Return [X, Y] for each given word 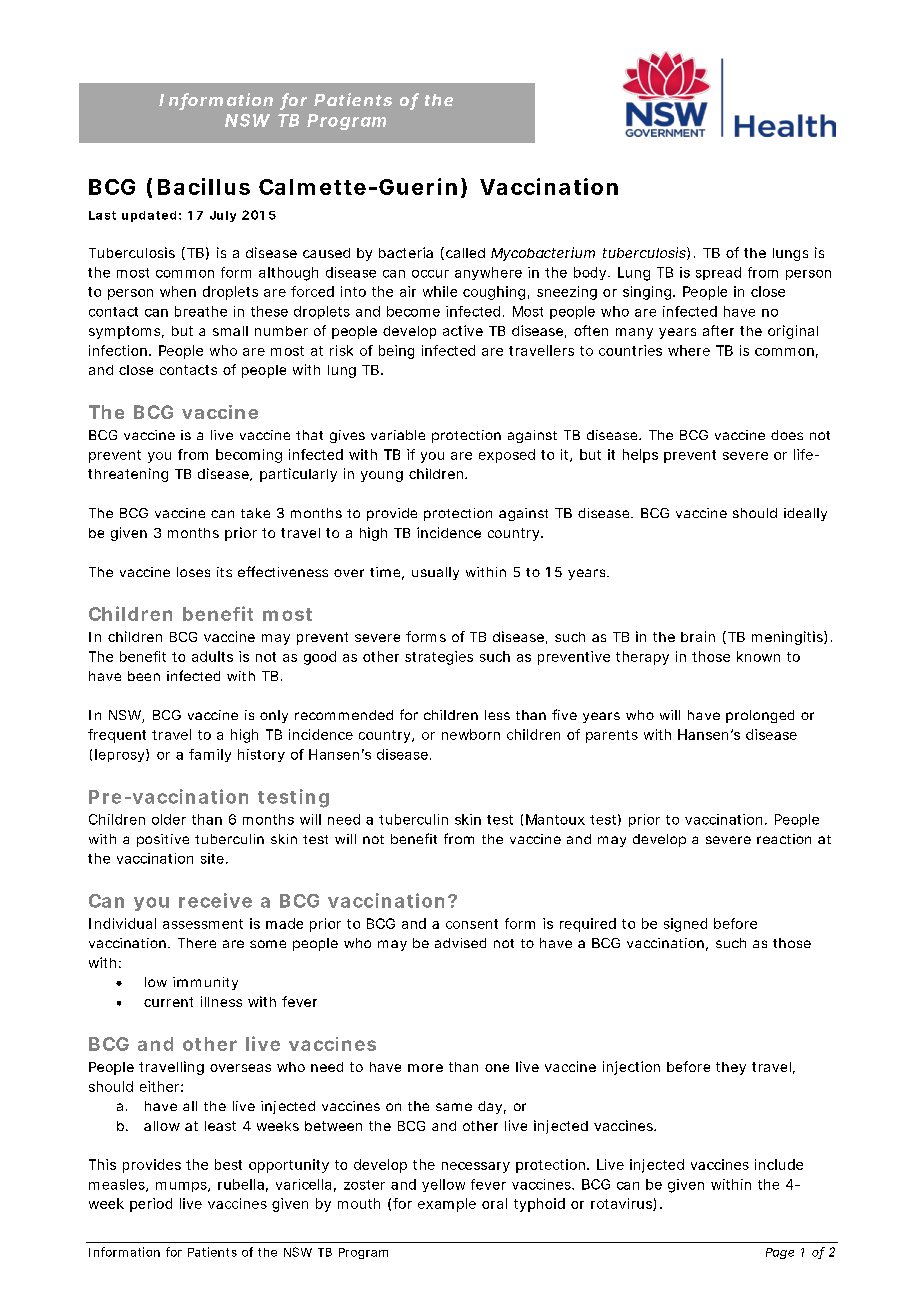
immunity [205, 983]
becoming [249, 456]
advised [460, 943]
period [151, 1205]
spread [718, 273]
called [465, 253]
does [787, 435]
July [223, 216]
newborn [471, 734]
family [210, 755]
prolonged [760, 716]
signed [685, 925]
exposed [507, 456]
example [447, 1205]
